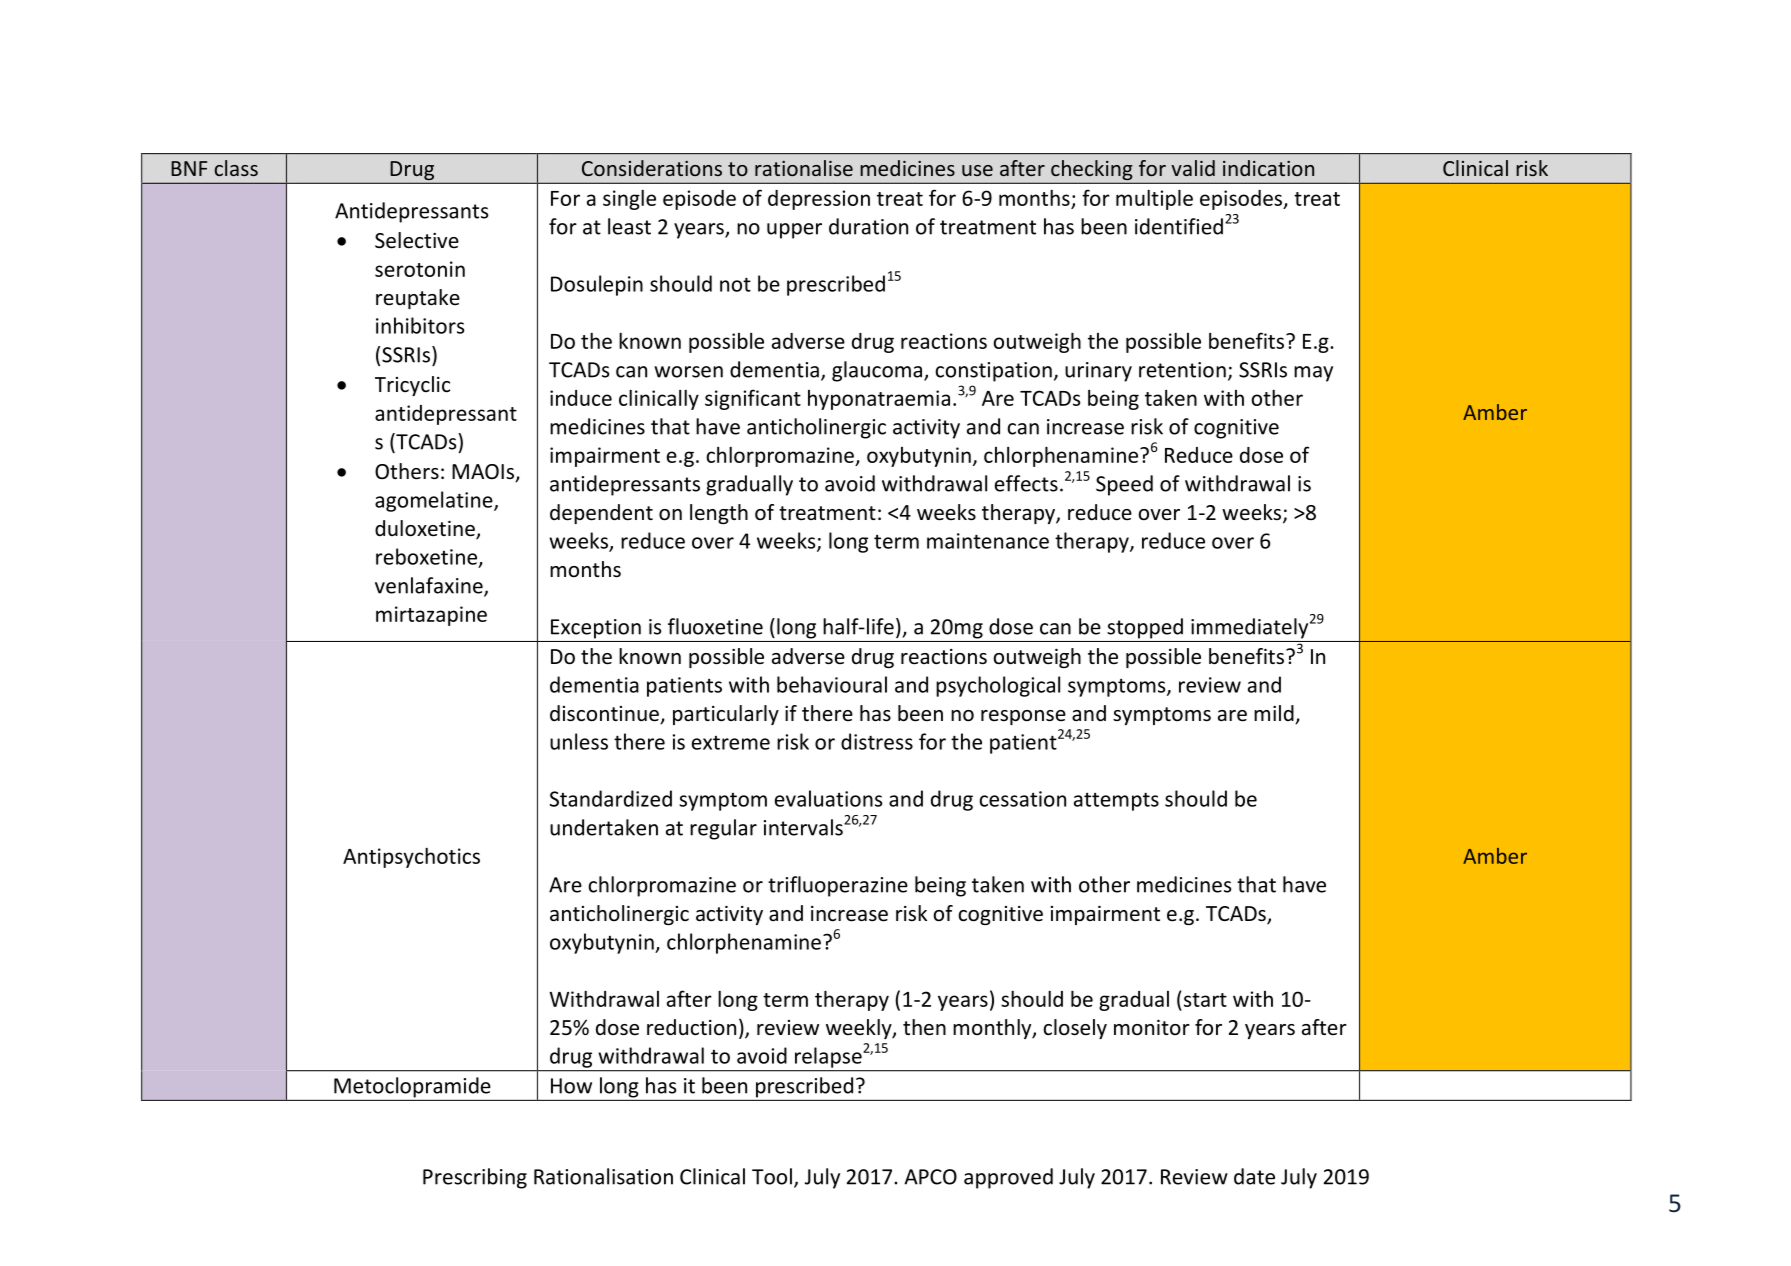 This image has width=1791, height=1266. Describe the element at coordinates (431, 616) in the image. I see `mirtazapine` at that location.
